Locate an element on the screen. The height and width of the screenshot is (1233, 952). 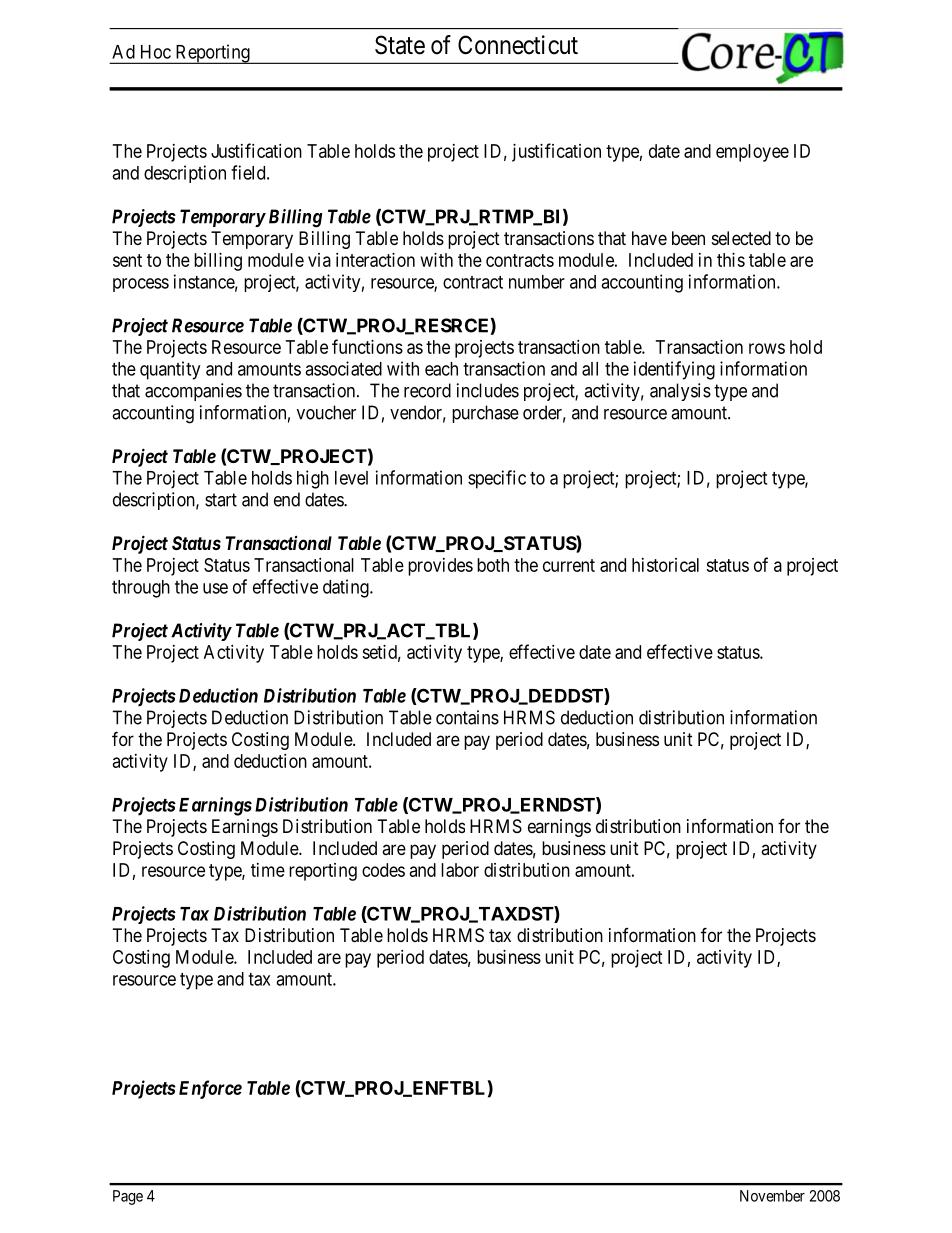
analysis is located at coordinates (680, 392).
